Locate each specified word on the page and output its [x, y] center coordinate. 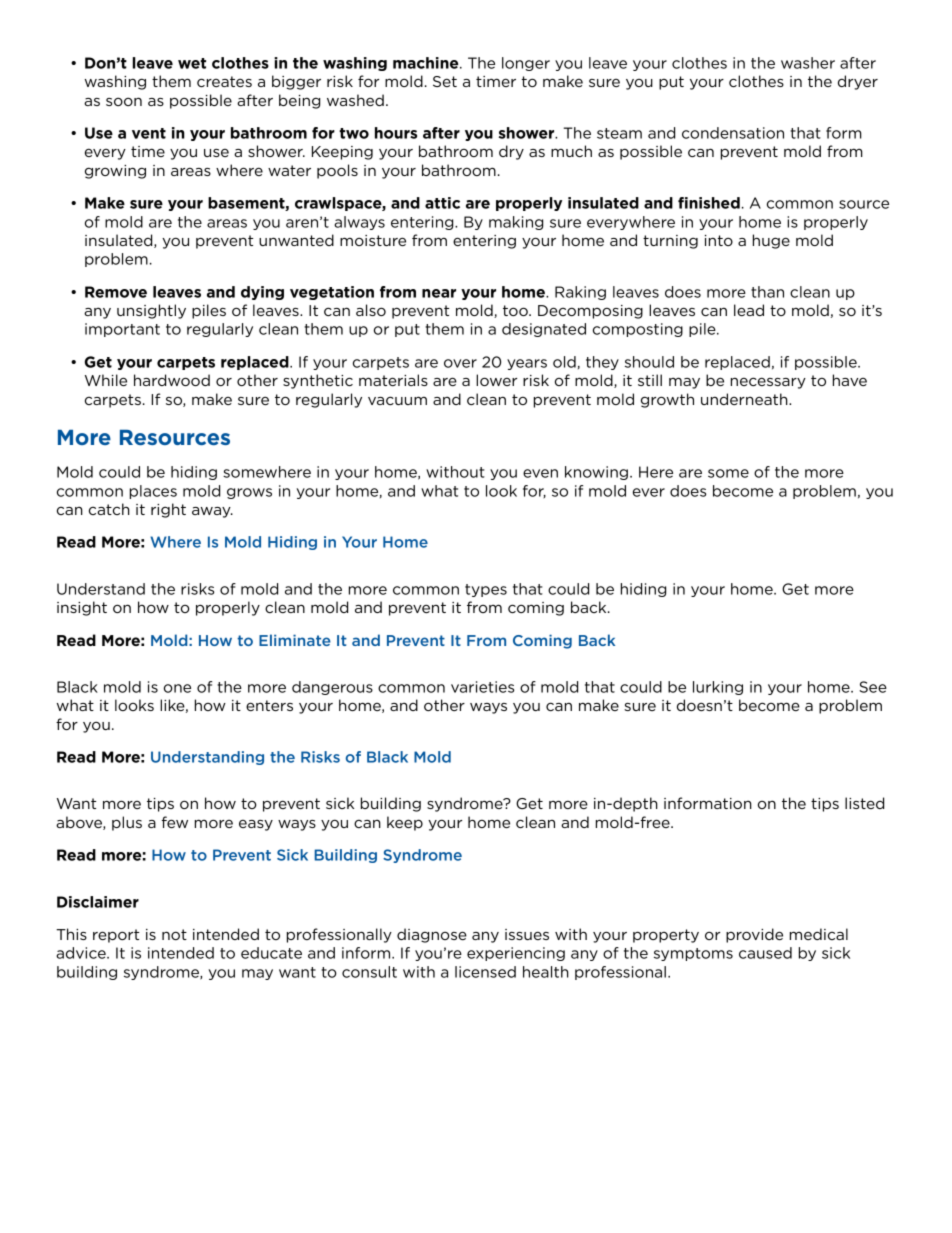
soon [124, 101]
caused [765, 953]
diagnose [432, 935]
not [174, 934]
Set [445, 81]
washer [808, 63]
